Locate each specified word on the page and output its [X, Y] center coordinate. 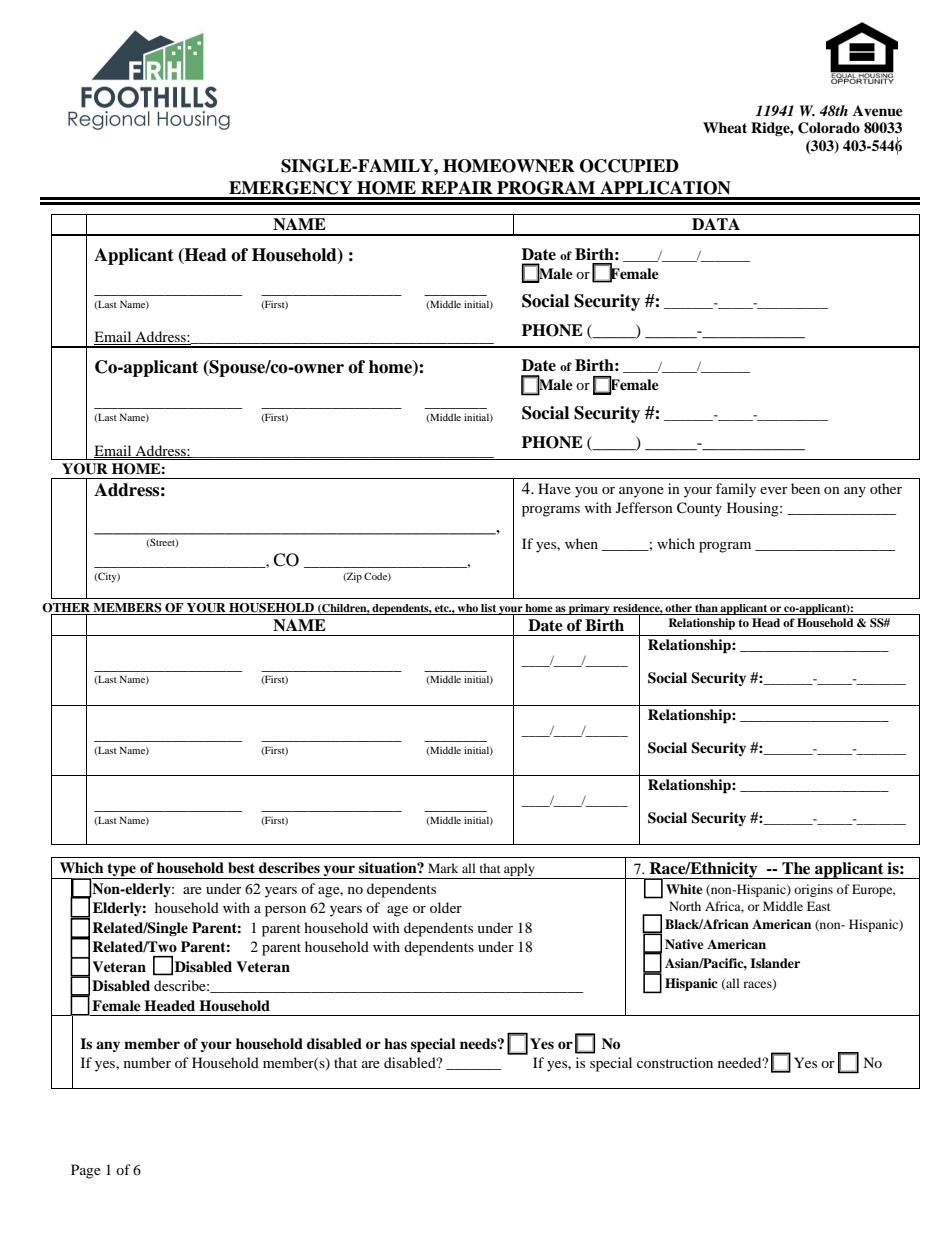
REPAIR [457, 187]
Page [86, 1171]
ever [774, 490]
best [241, 868]
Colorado [829, 128]
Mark [443, 868]
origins [813, 890]
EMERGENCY [290, 188]
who [467, 608]
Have [554, 488]
